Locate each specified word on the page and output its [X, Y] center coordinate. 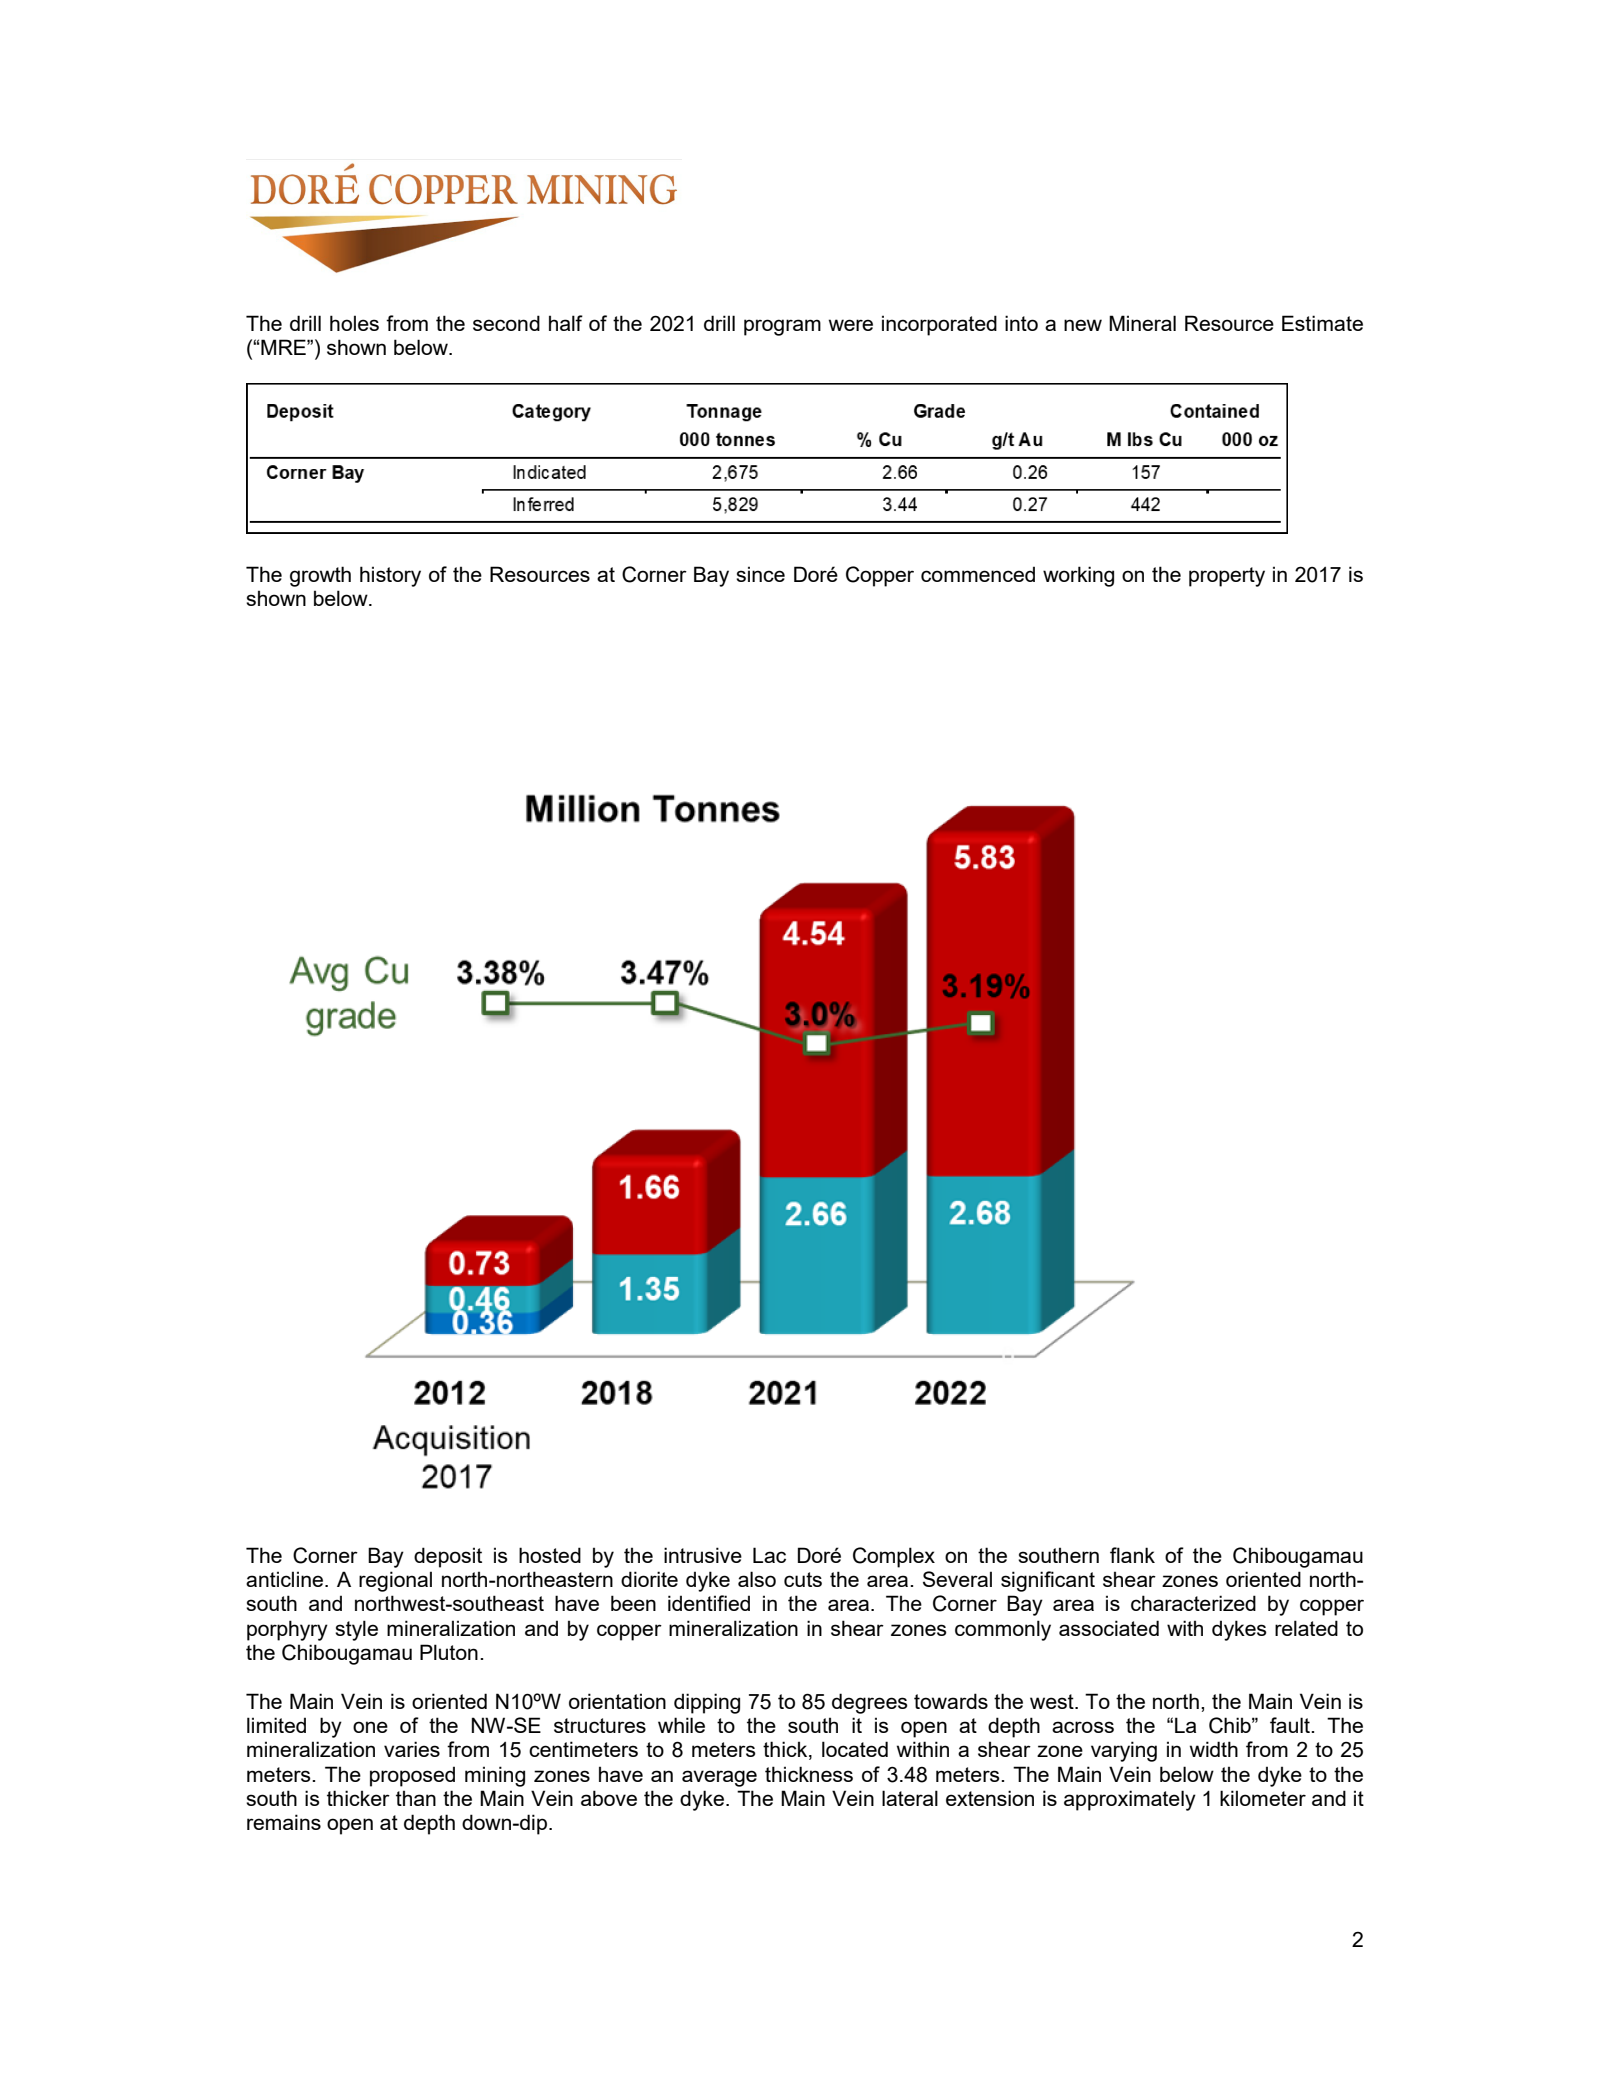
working [1078, 576]
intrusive [703, 1555]
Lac [769, 1555]
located [855, 1749]
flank [1132, 1555]
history [390, 576]
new [1083, 325]
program [782, 327]
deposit [448, 1557]
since [760, 574]
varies [412, 1749]
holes [354, 323]
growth [320, 576]
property [1227, 577]
